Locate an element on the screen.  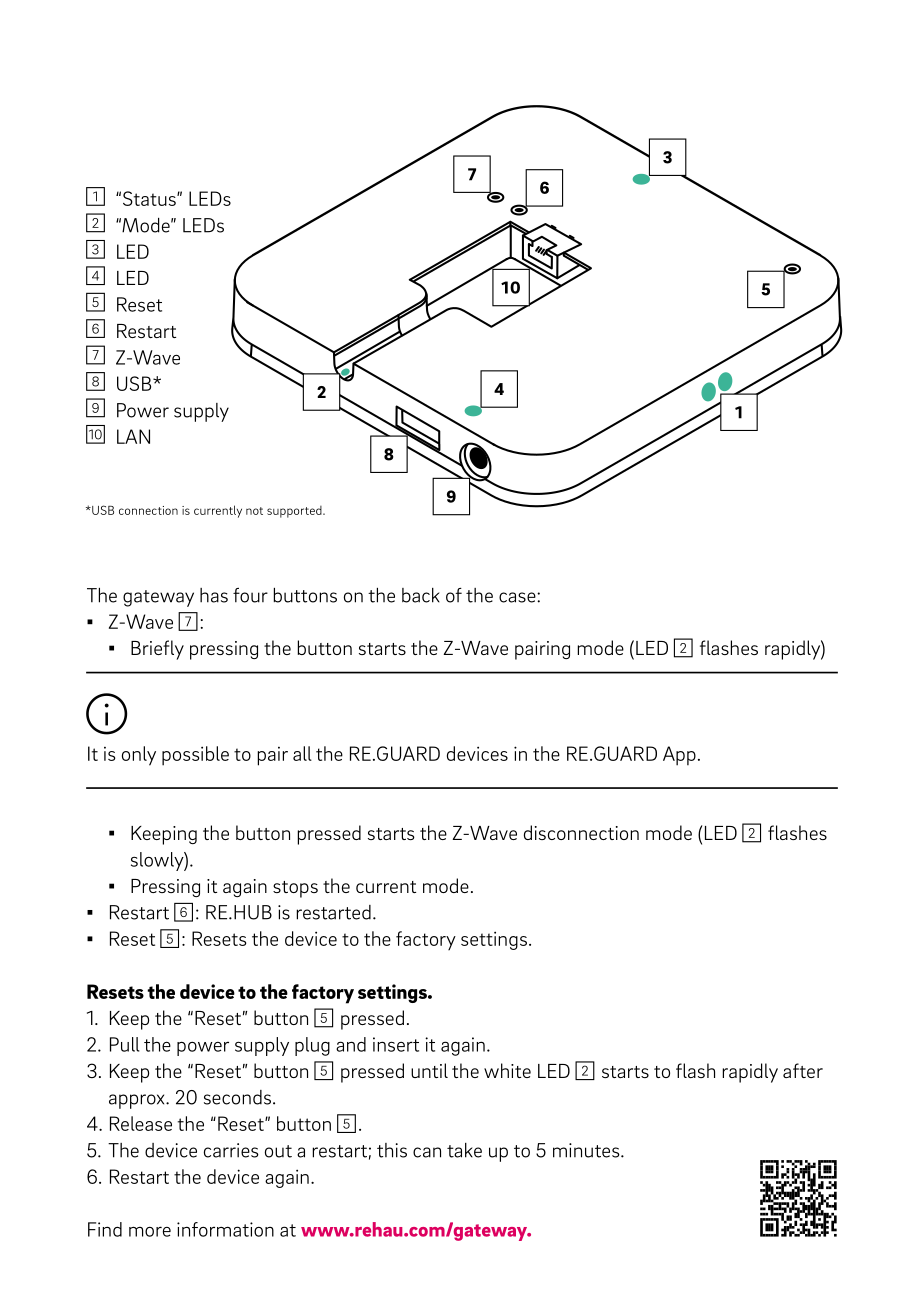
stops is located at coordinates (295, 889).
